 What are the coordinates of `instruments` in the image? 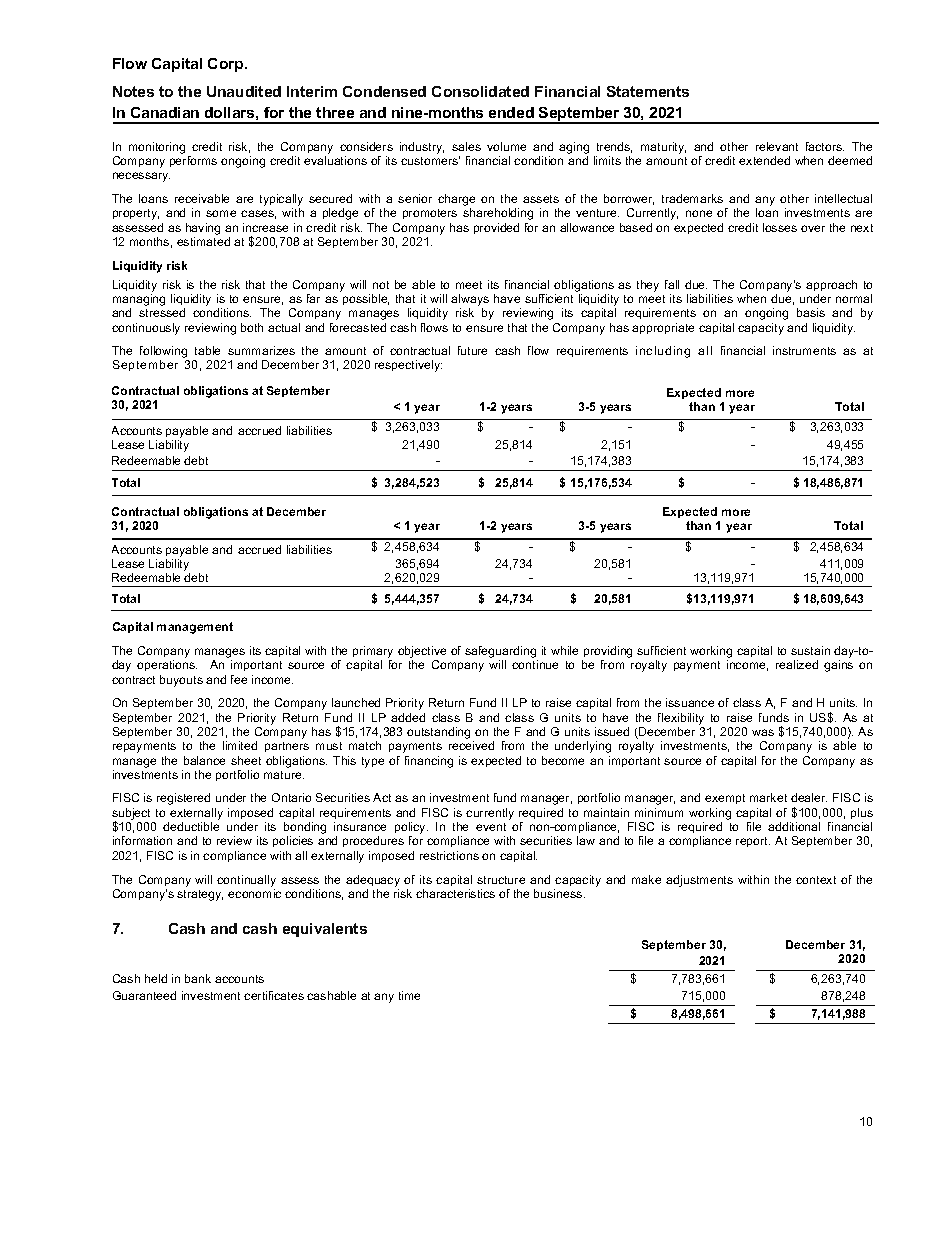 It's located at (804, 350).
